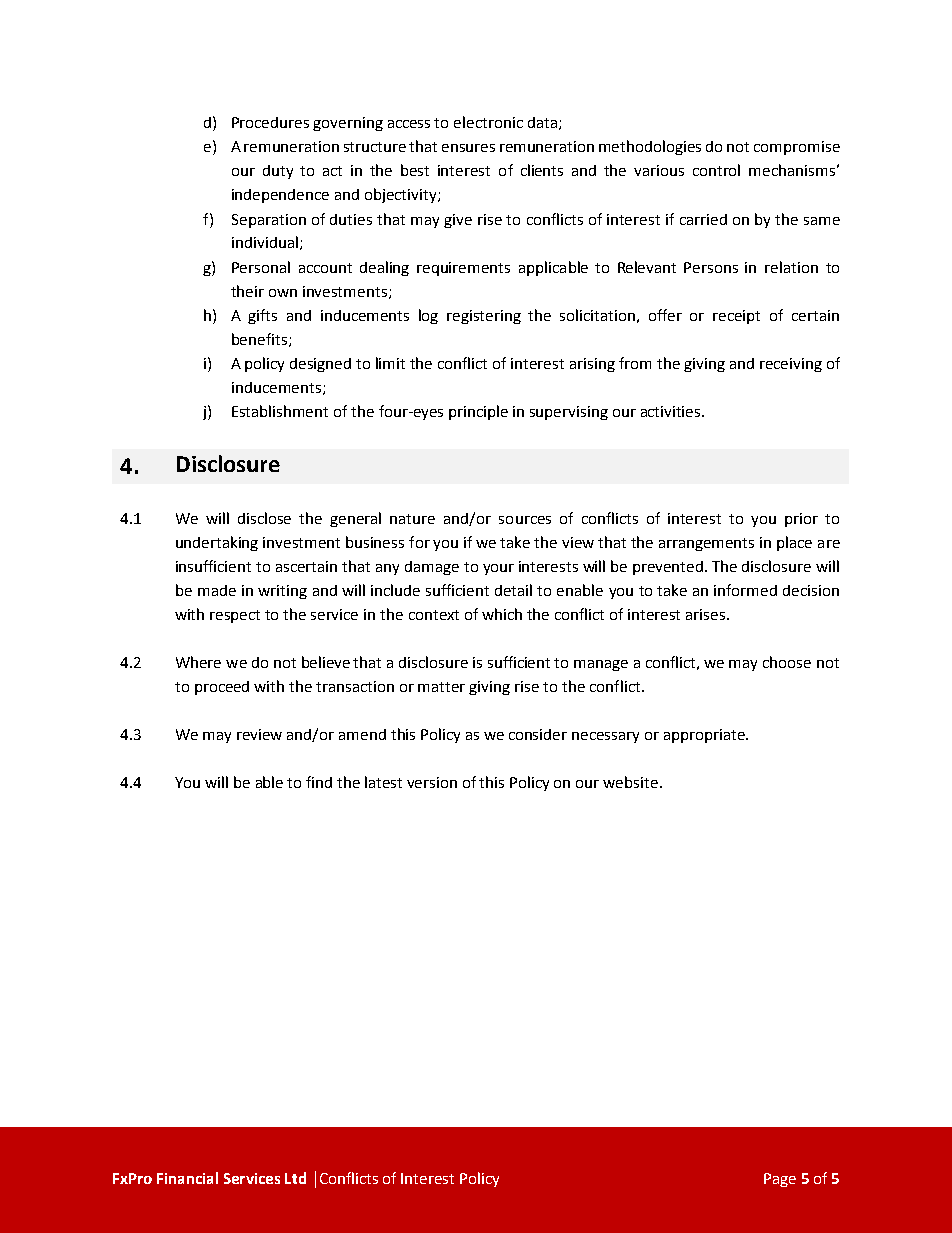 The width and height of the document is (952, 1233). I want to click on control, so click(716, 170).
